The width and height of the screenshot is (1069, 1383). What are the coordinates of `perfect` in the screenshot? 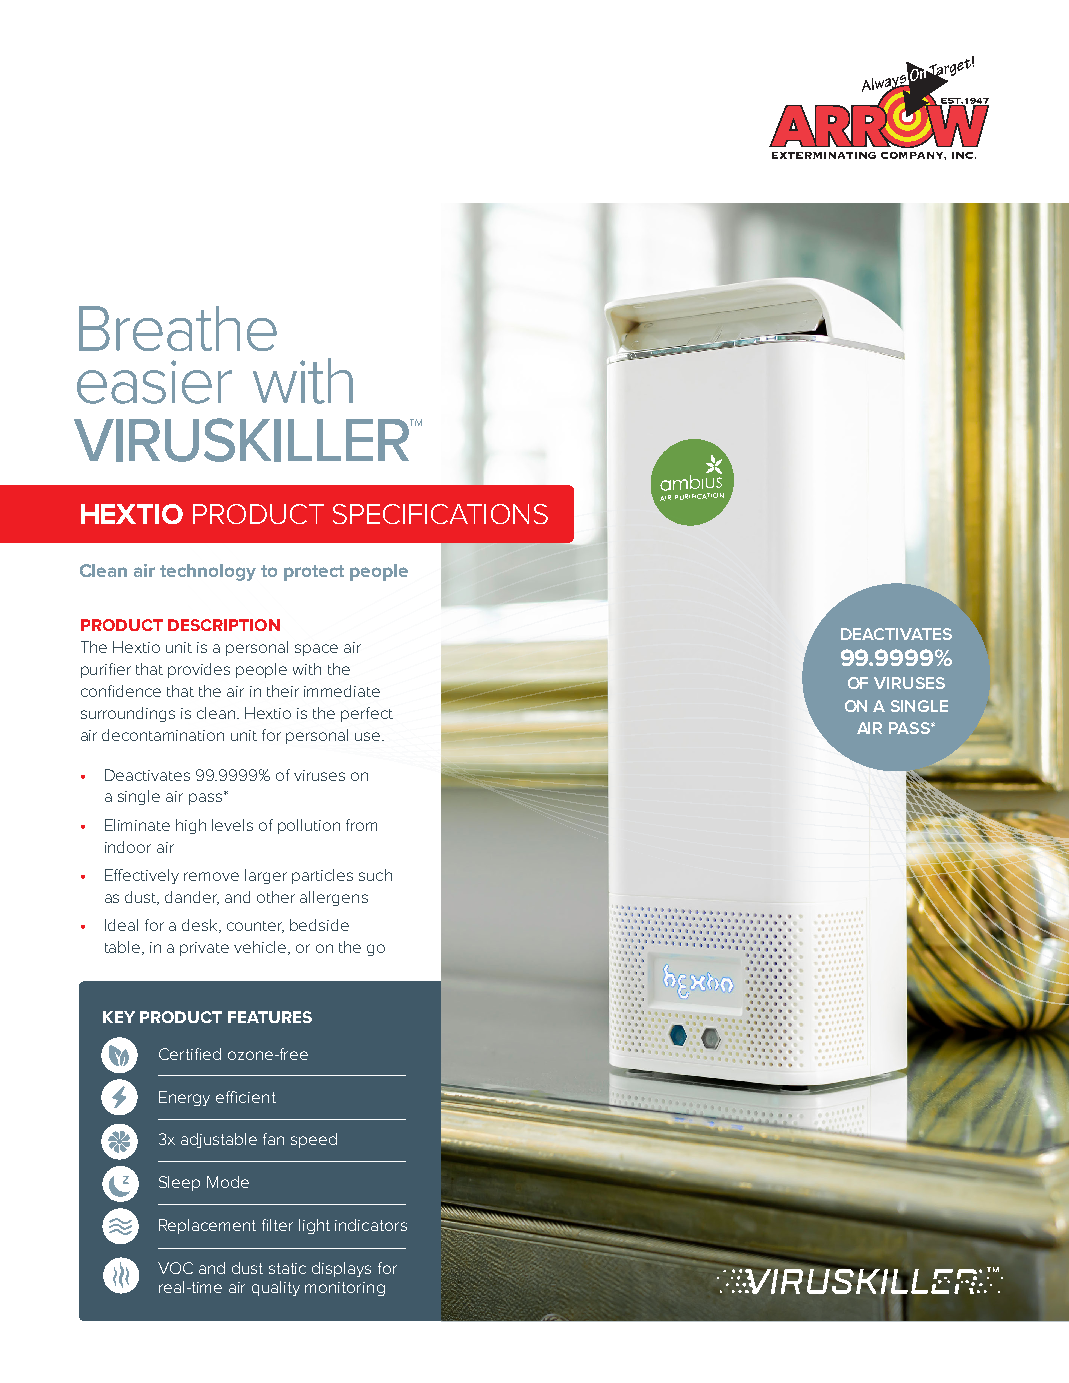 It's located at (367, 714).
